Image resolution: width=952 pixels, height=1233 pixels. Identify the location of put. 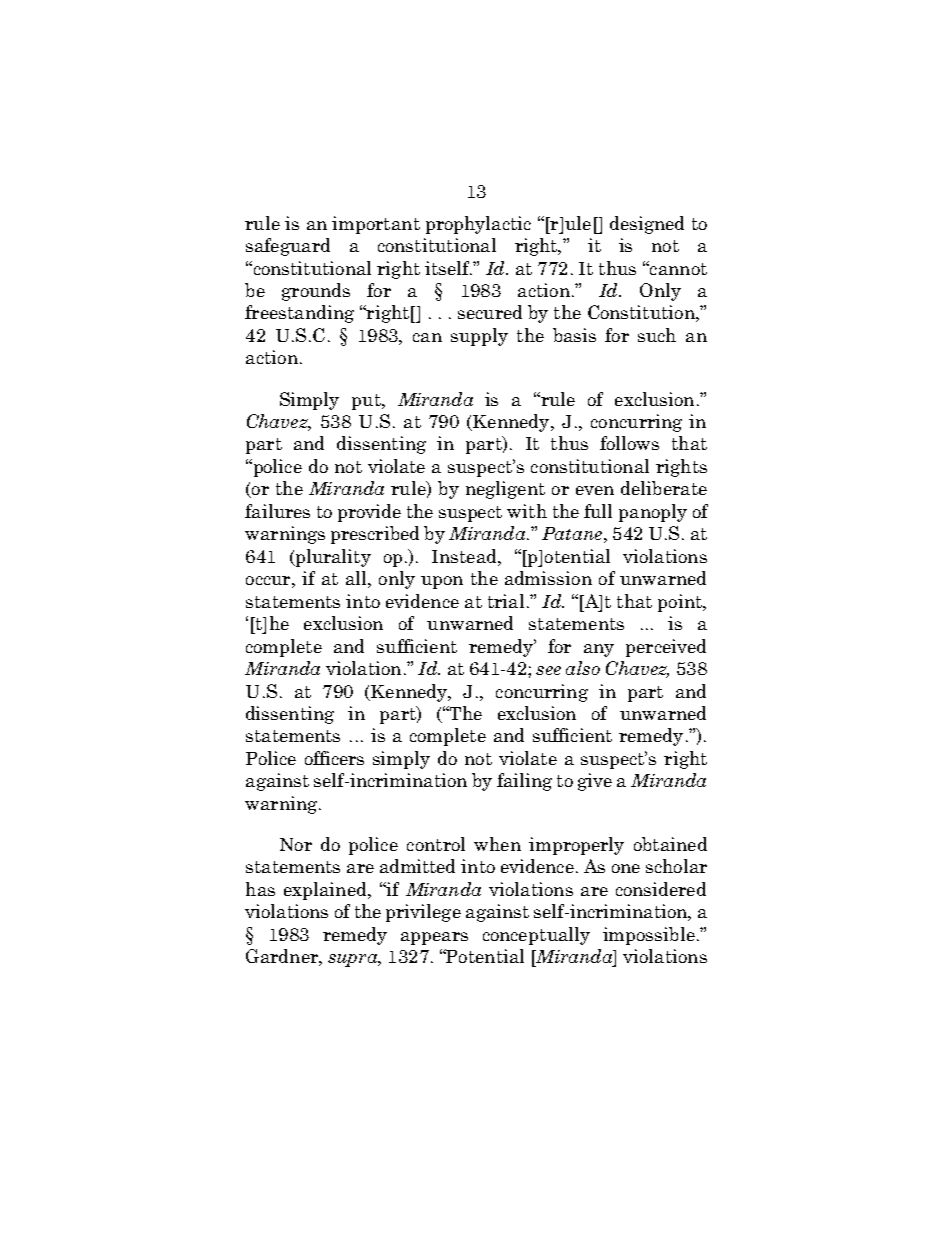
(367, 402).
